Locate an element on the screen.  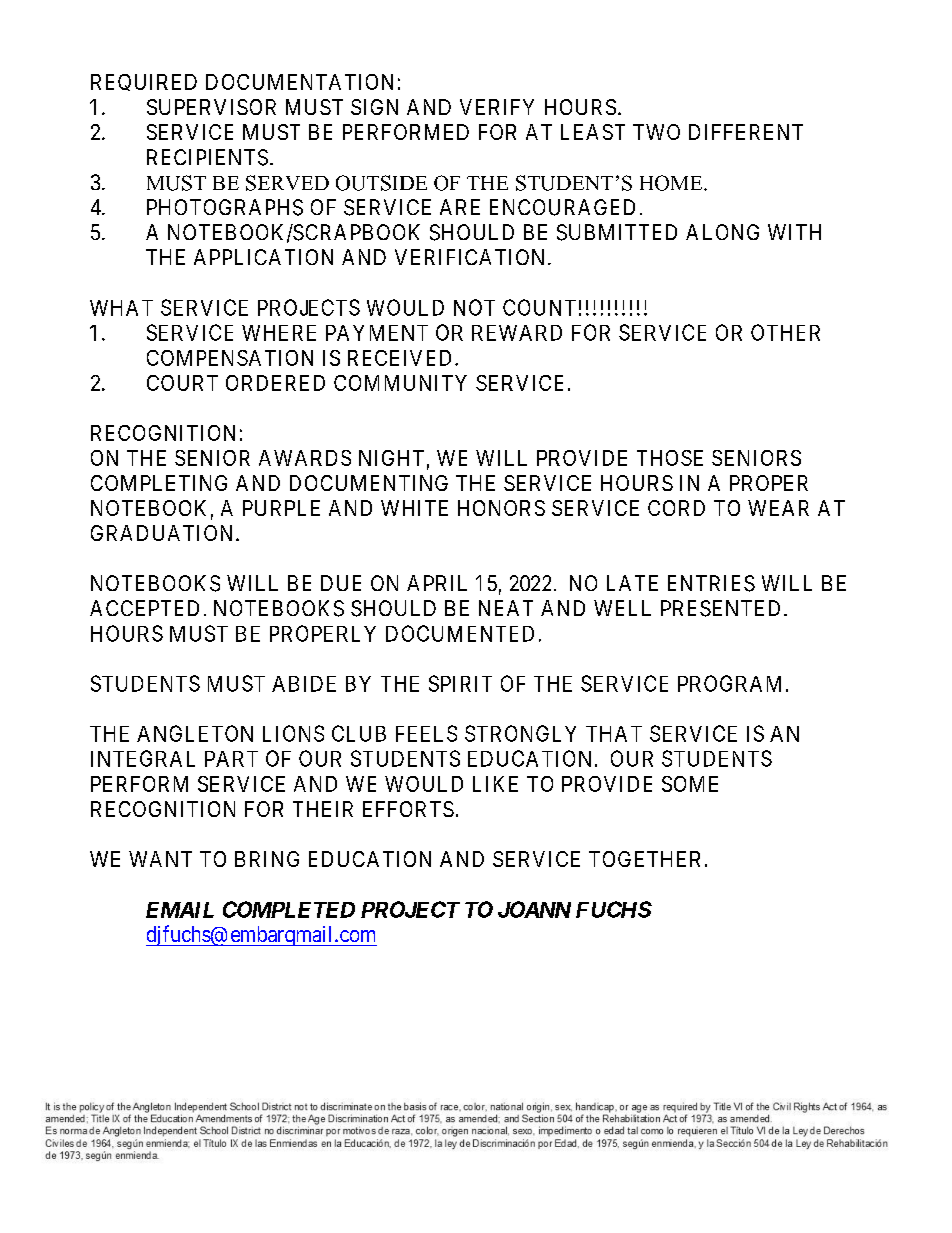
SUPERVISOR is located at coordinates (211, 107).
